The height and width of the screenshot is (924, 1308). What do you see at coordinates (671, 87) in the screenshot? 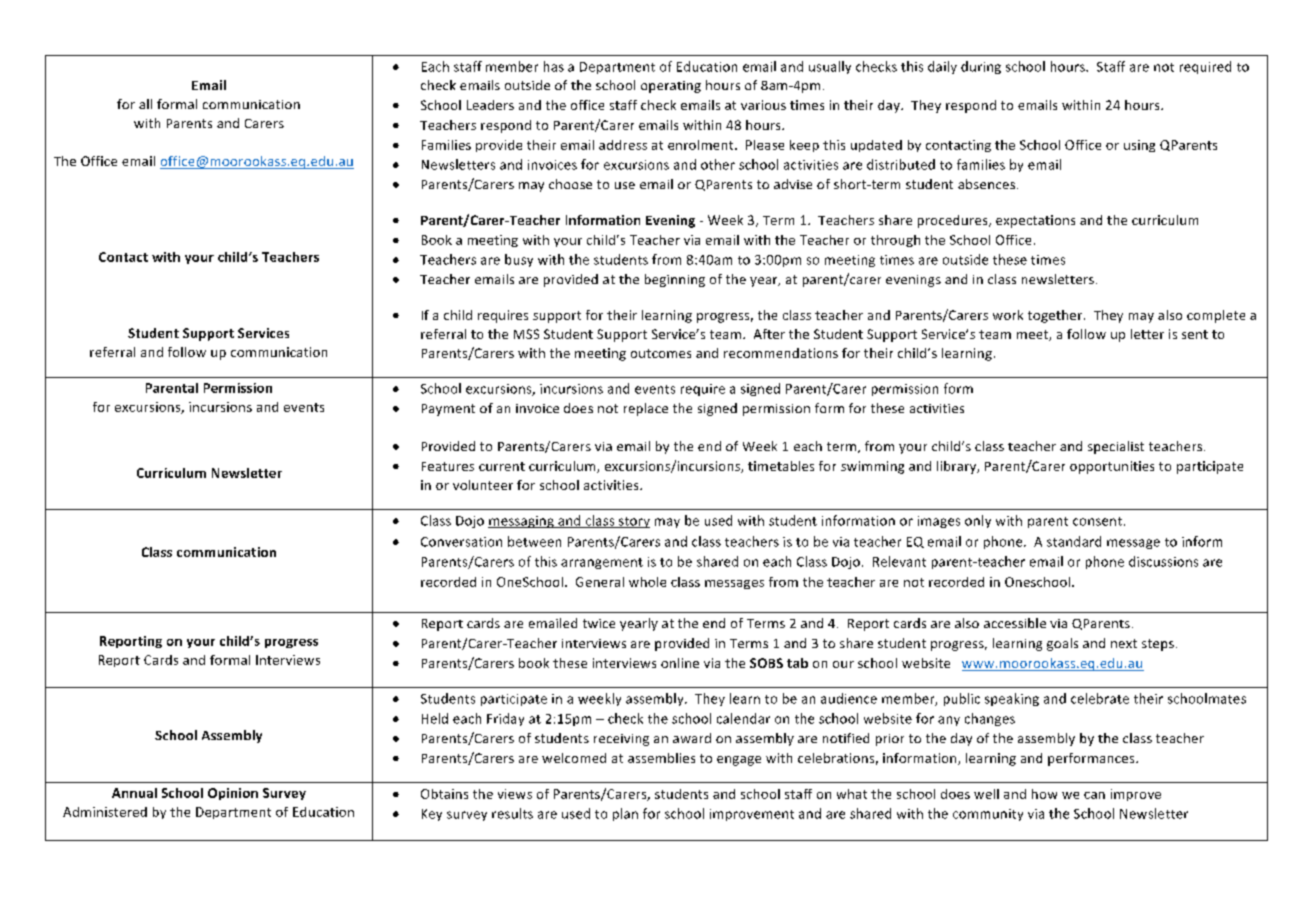
I see `operating` at bounding box center [671, 87].
